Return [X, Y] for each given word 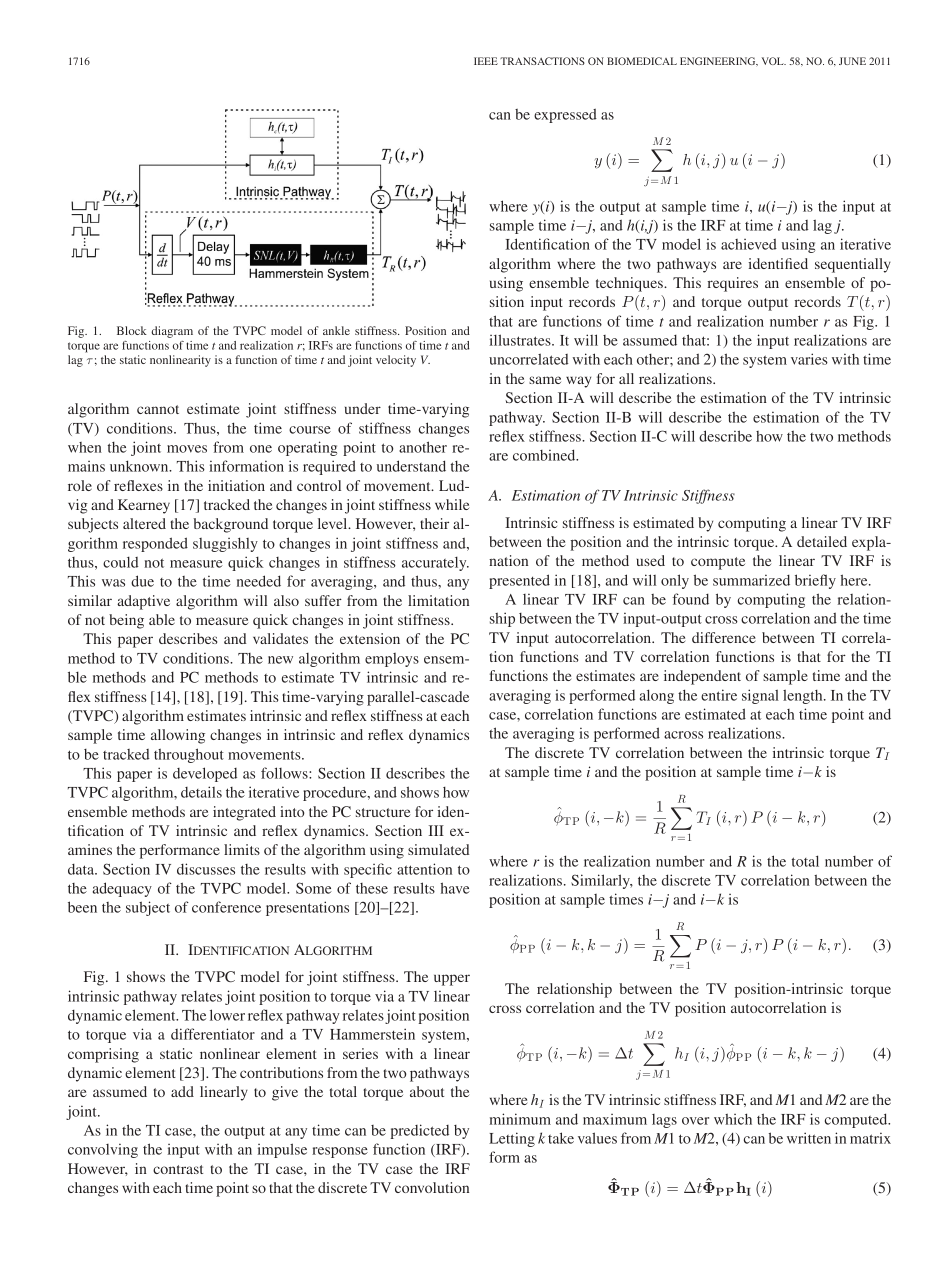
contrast [178, 1169]
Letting [512, 1139]
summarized [751, 580]
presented [519, 581]
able [162, 619]
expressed [565, 116]
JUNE [852, 61]
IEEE [486, 61]
